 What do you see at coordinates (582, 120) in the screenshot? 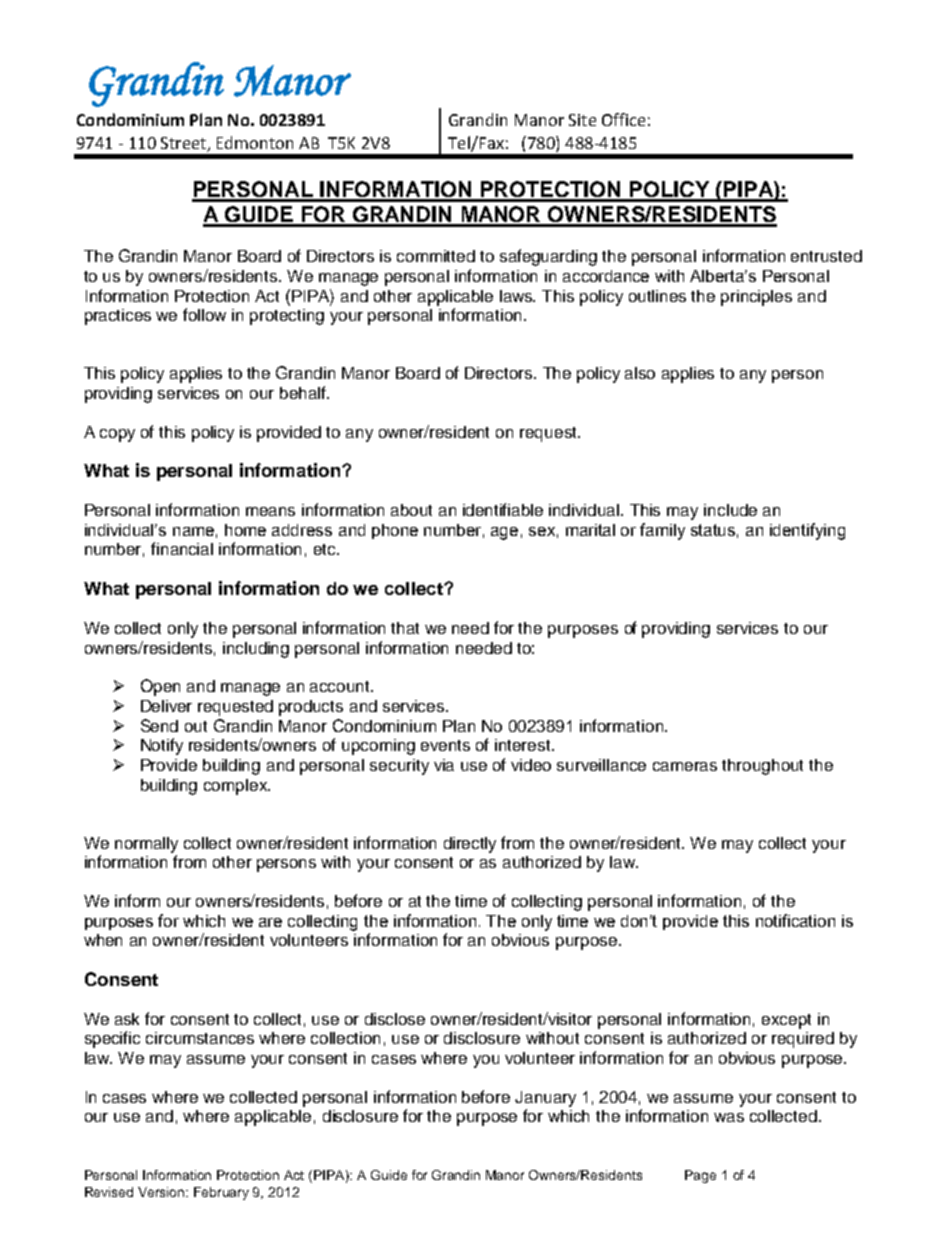
I see `Site` at bounding box center [582, 120].
